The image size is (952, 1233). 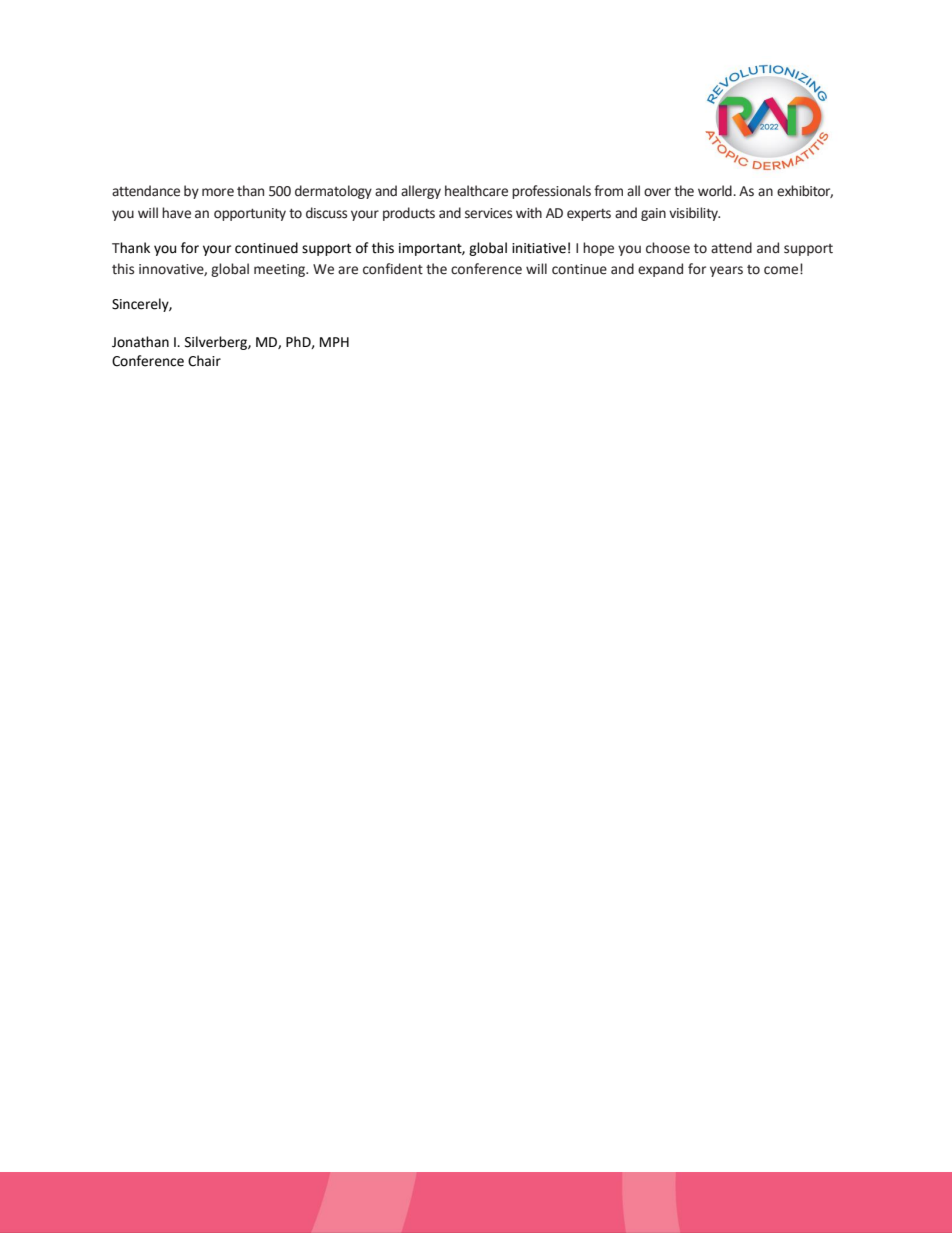 I want to click on allergy, so click(x=421, y=192).
